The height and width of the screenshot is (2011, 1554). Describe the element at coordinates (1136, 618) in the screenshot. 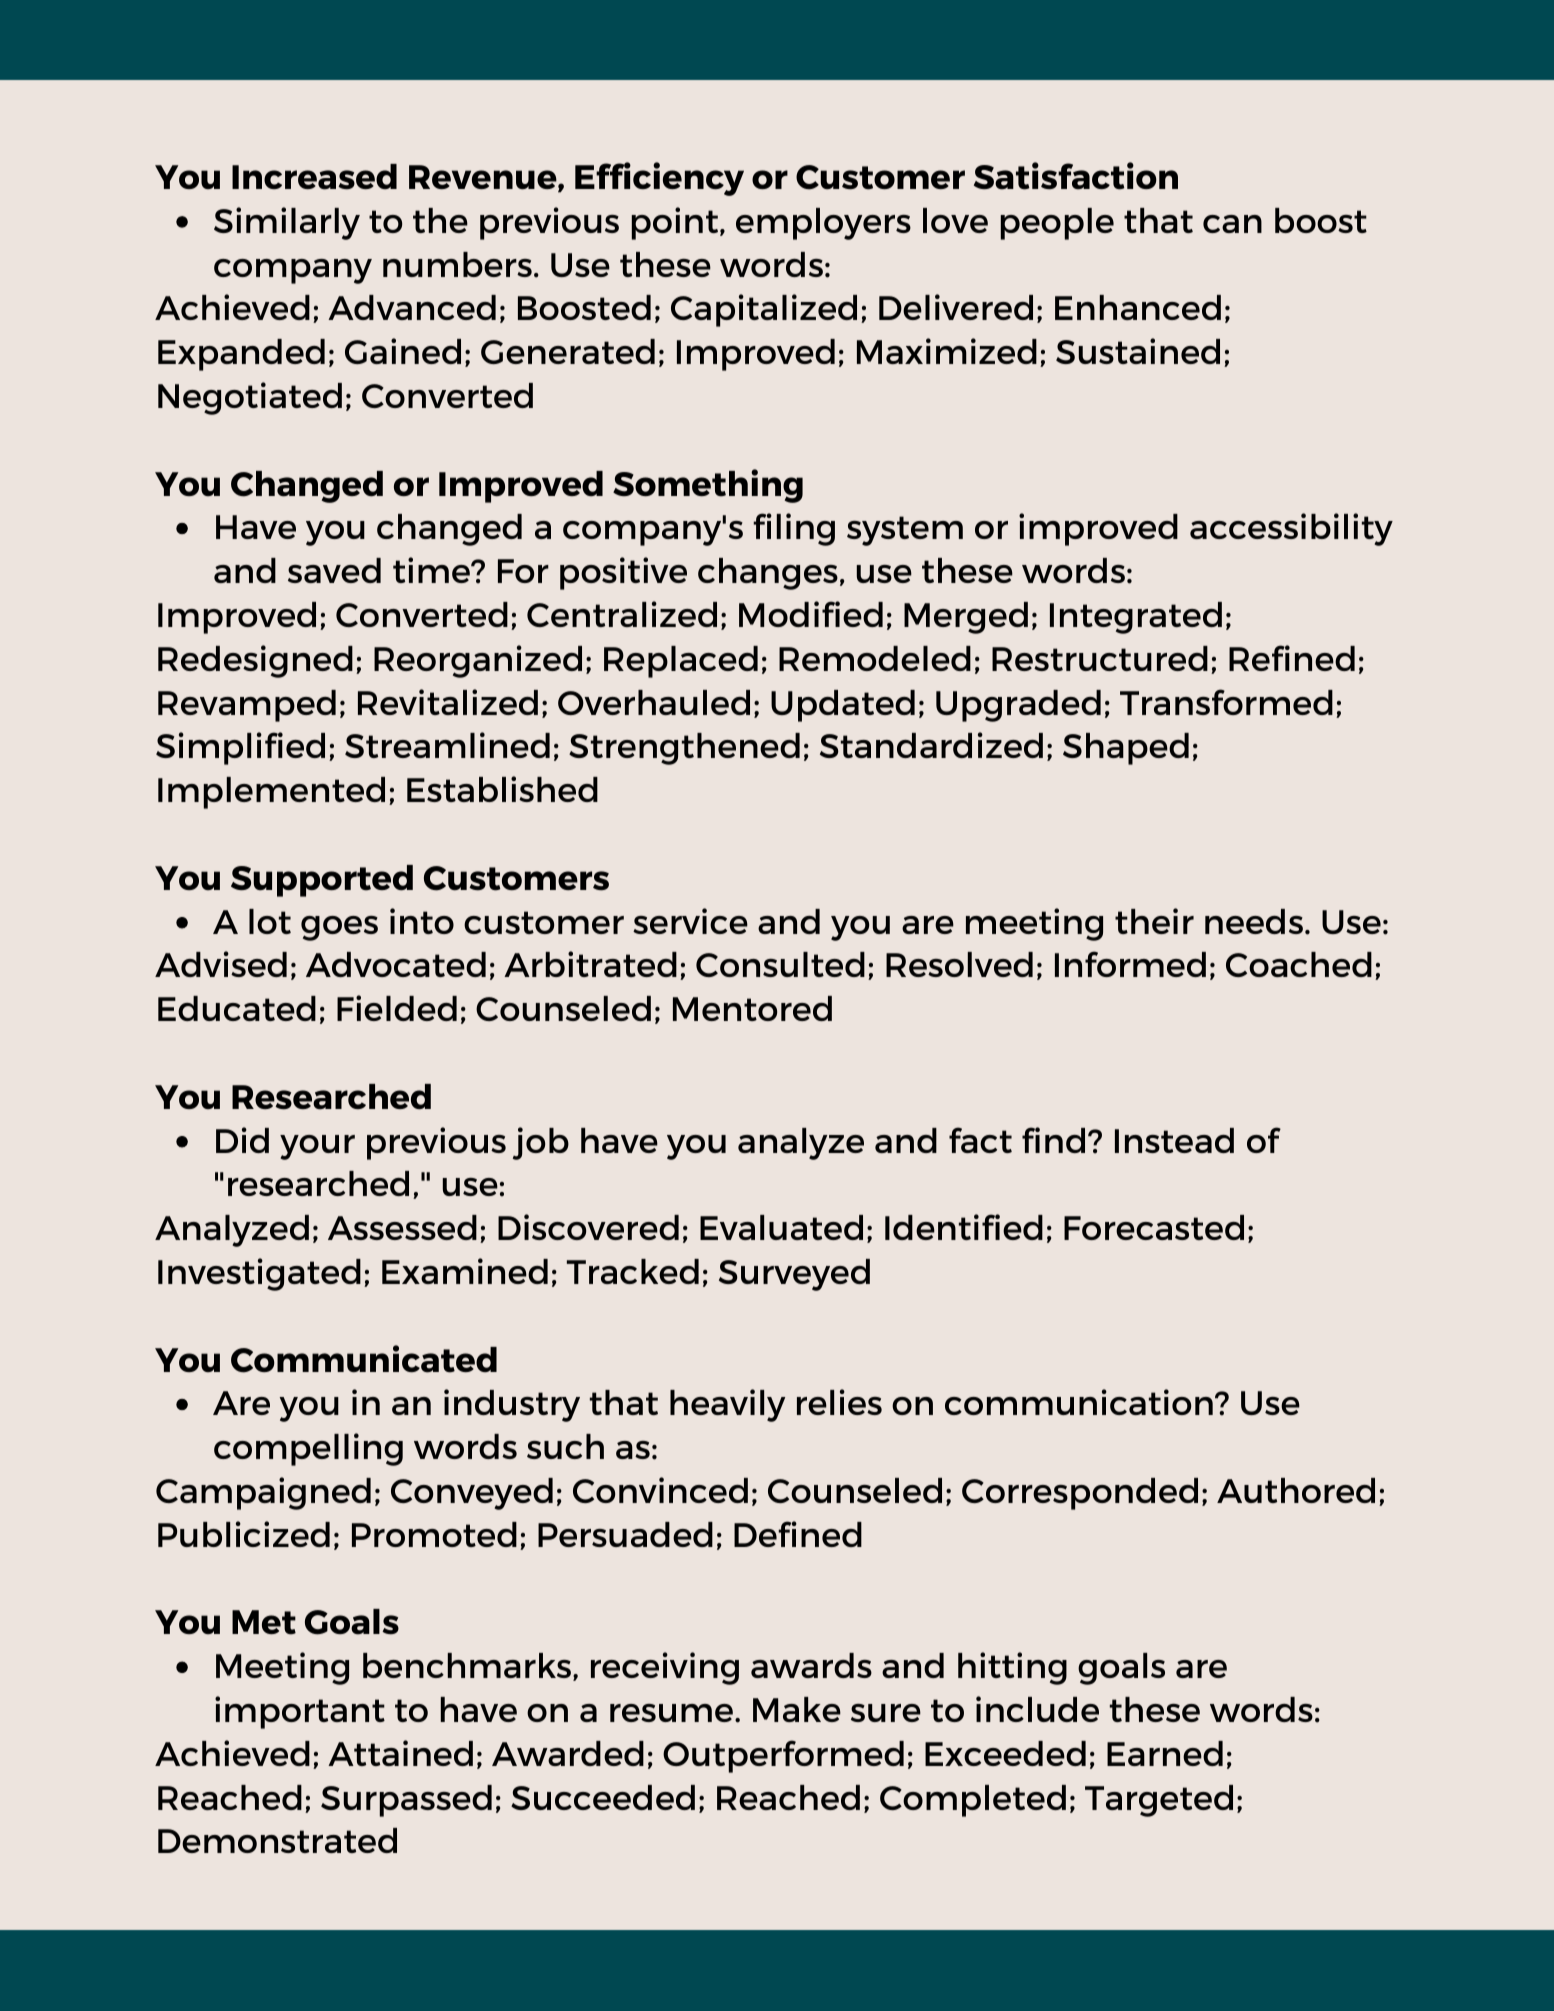

I see `Integrated` at that location.
